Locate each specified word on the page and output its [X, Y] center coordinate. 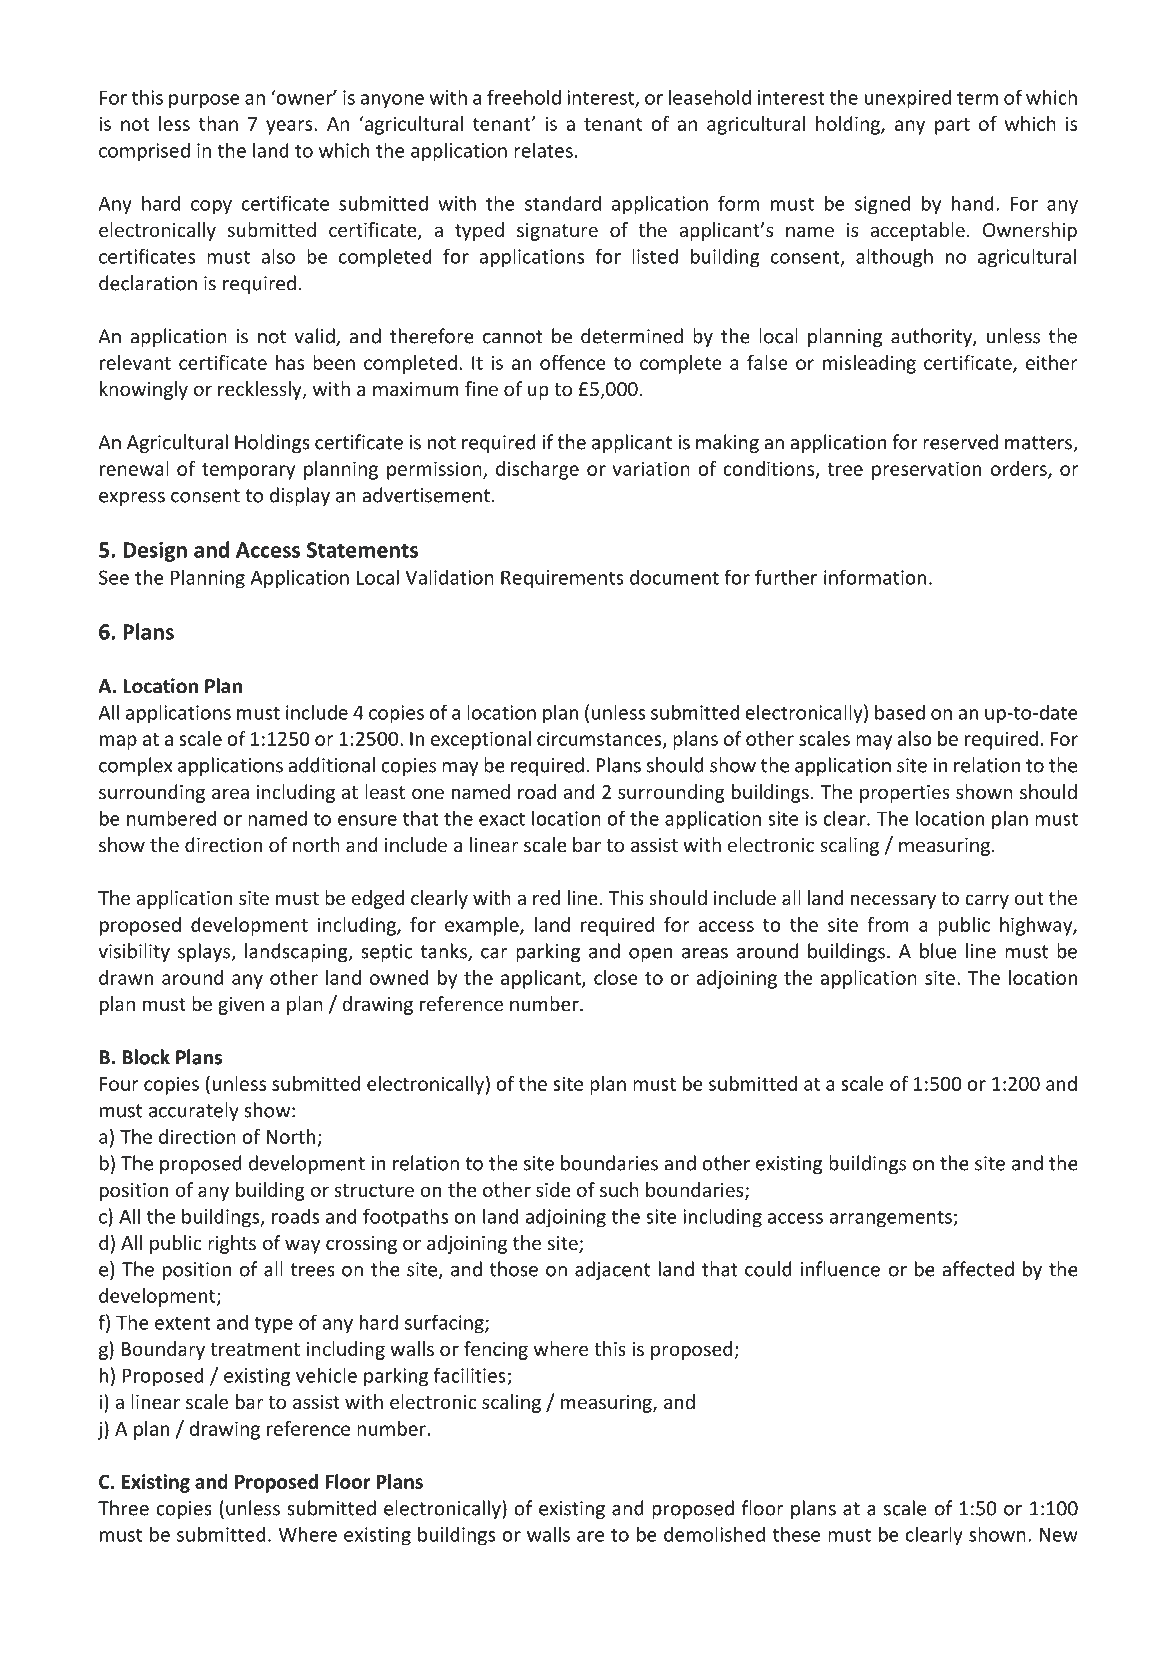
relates [543, 150]
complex [136, 766]
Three [123, 1508]
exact [502, 819]
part [952, 126]
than [218, 123]
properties [905, 794]
